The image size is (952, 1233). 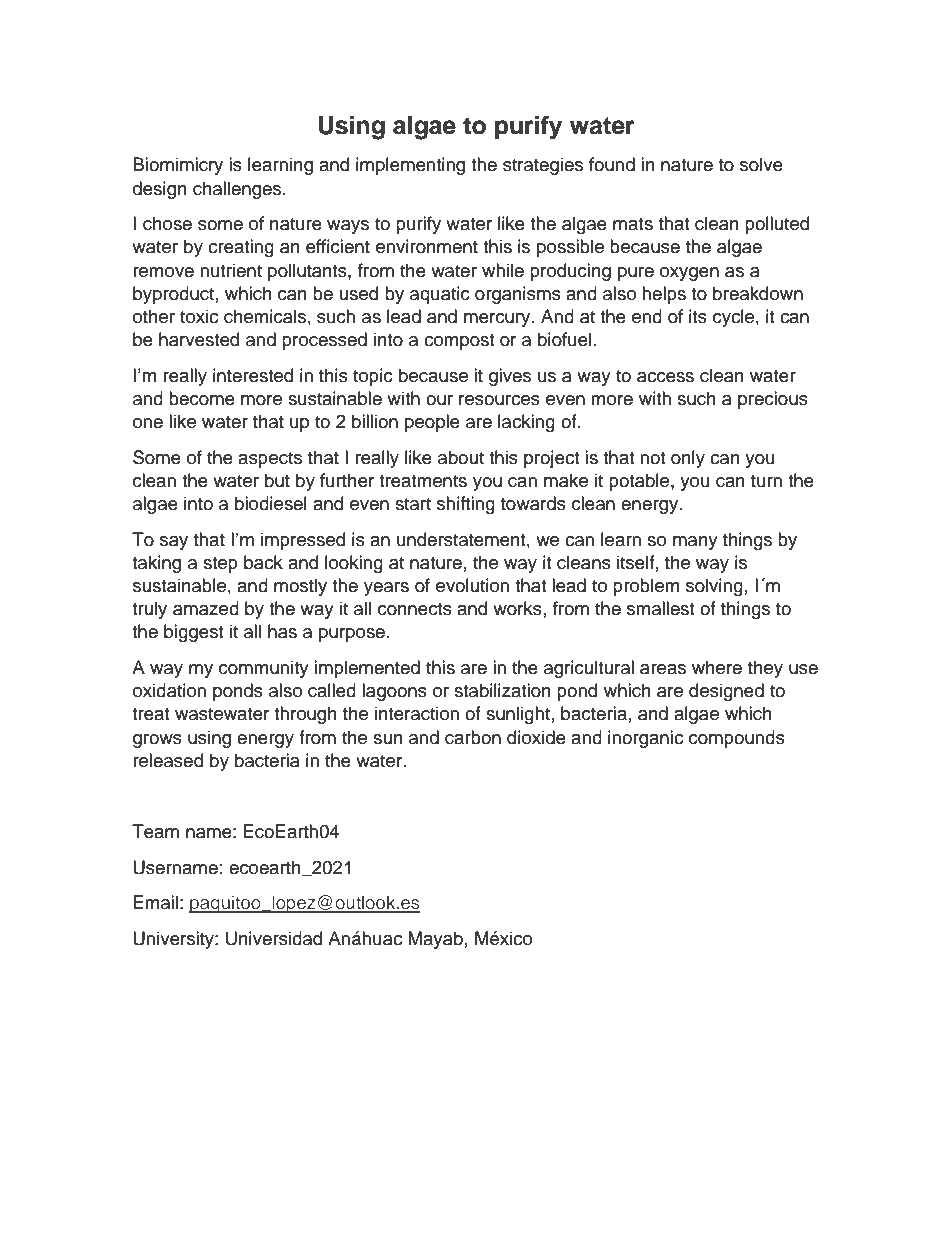 I want to click on step, so click(x=220, y=565).
